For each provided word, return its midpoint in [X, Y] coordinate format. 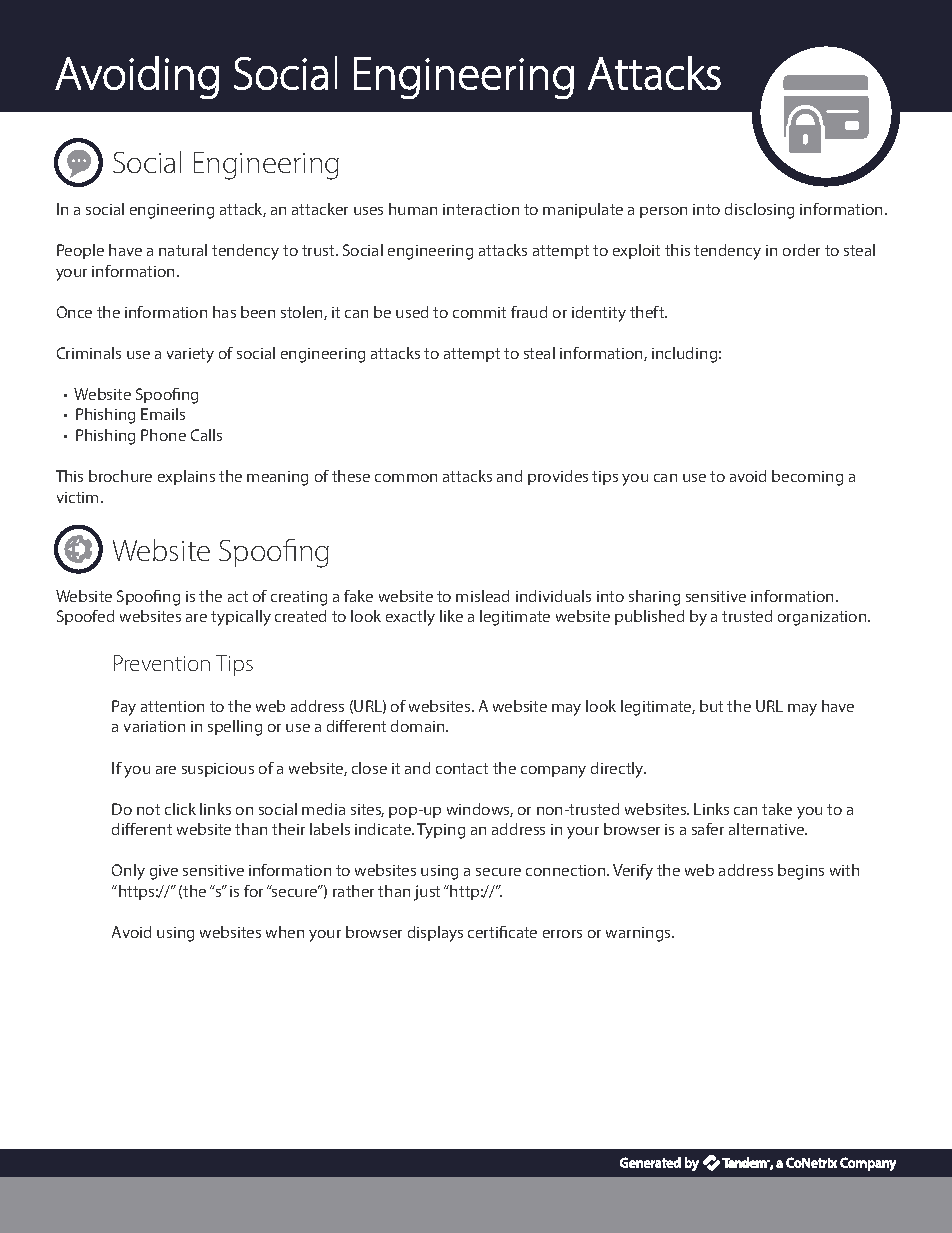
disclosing [759, 211]
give [164, 872]
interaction [481, 209]
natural [183, 250]
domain [419, 726]
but [711, 706]
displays [435, 934]
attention [172, 706]
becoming [807, 478]
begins [801, 872]
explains [186, 477]
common [406, 478]
